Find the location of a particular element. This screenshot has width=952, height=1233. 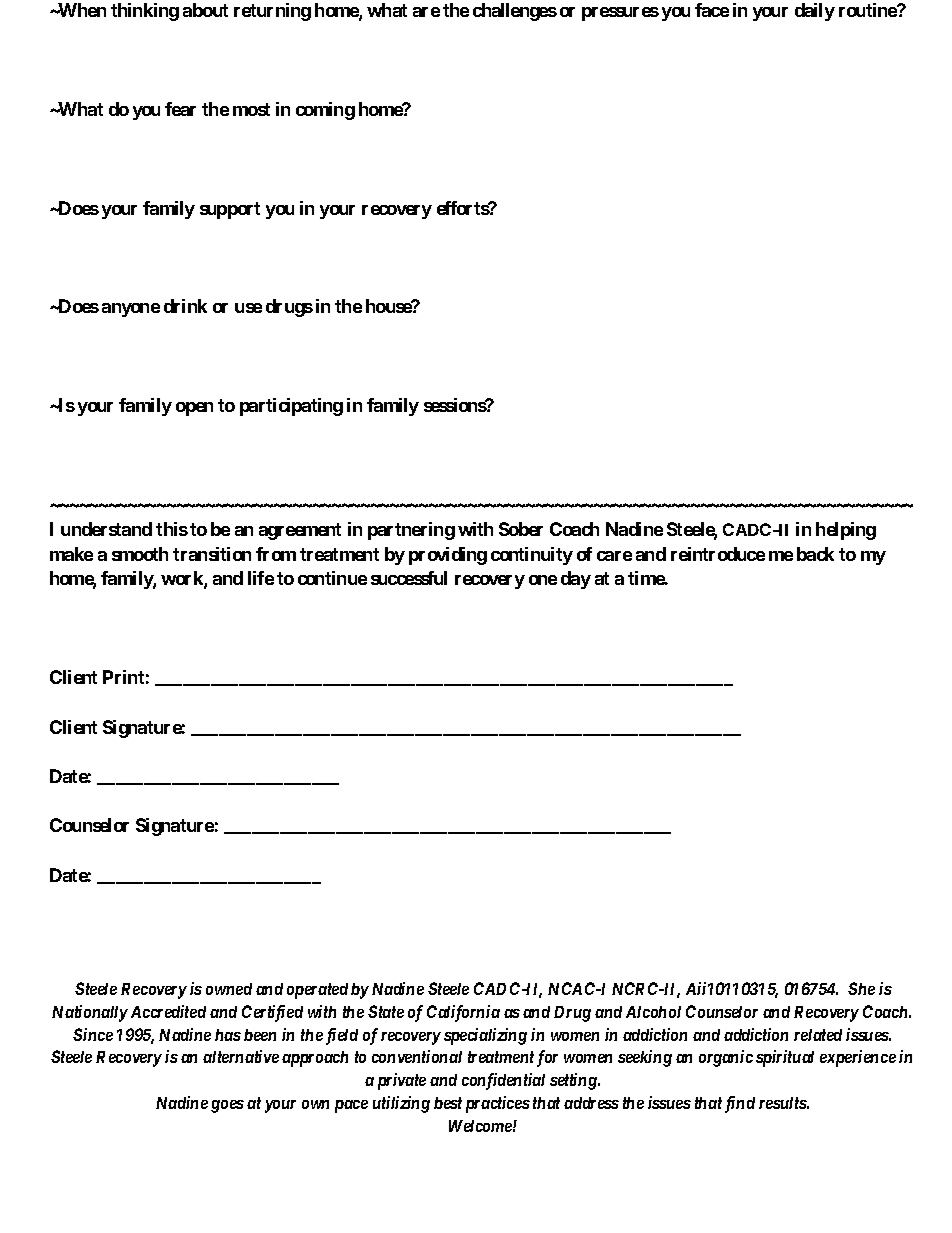

goes is located at coordinates (227, 1106).
